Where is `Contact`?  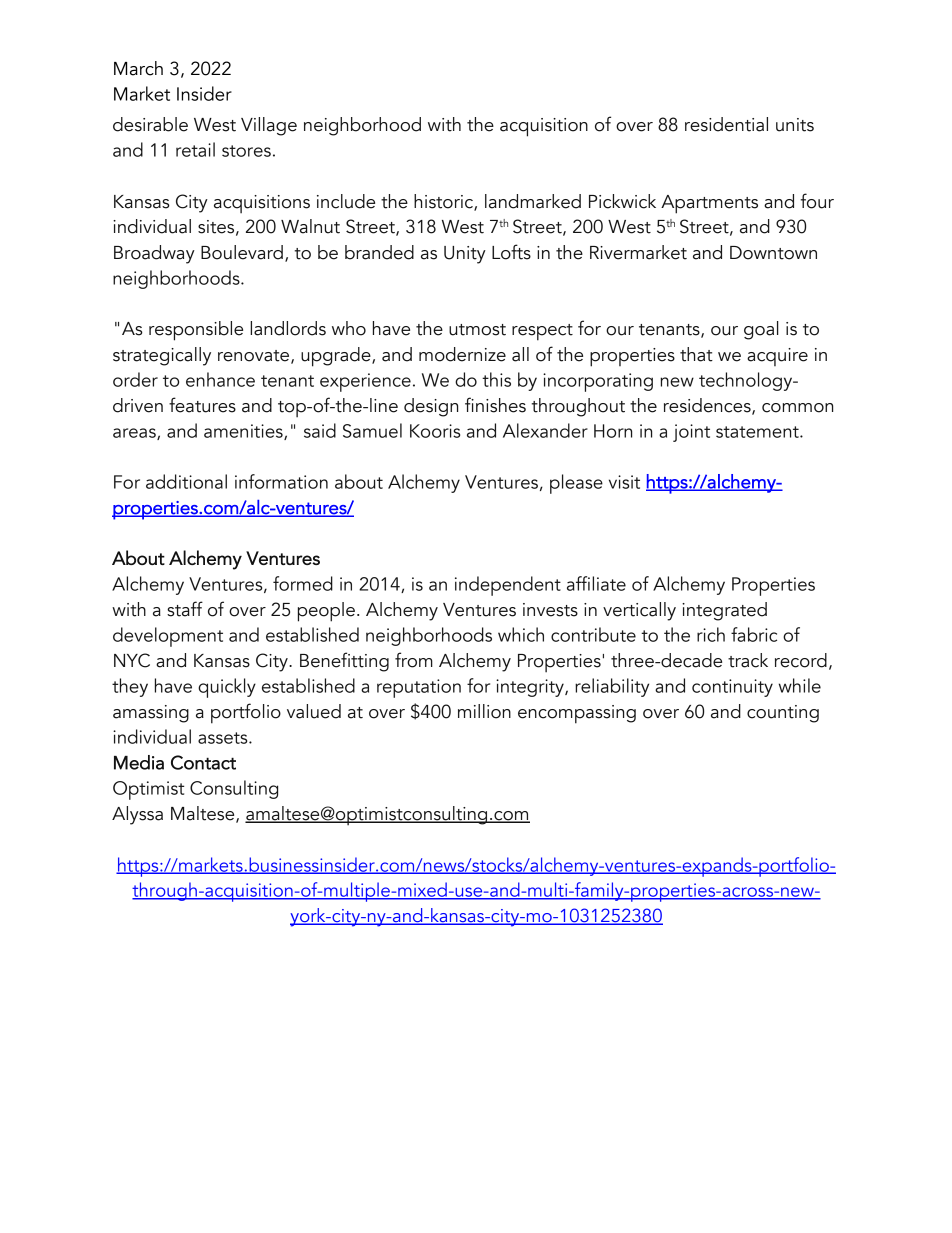
Contact is located at coordinates (203, 762).
